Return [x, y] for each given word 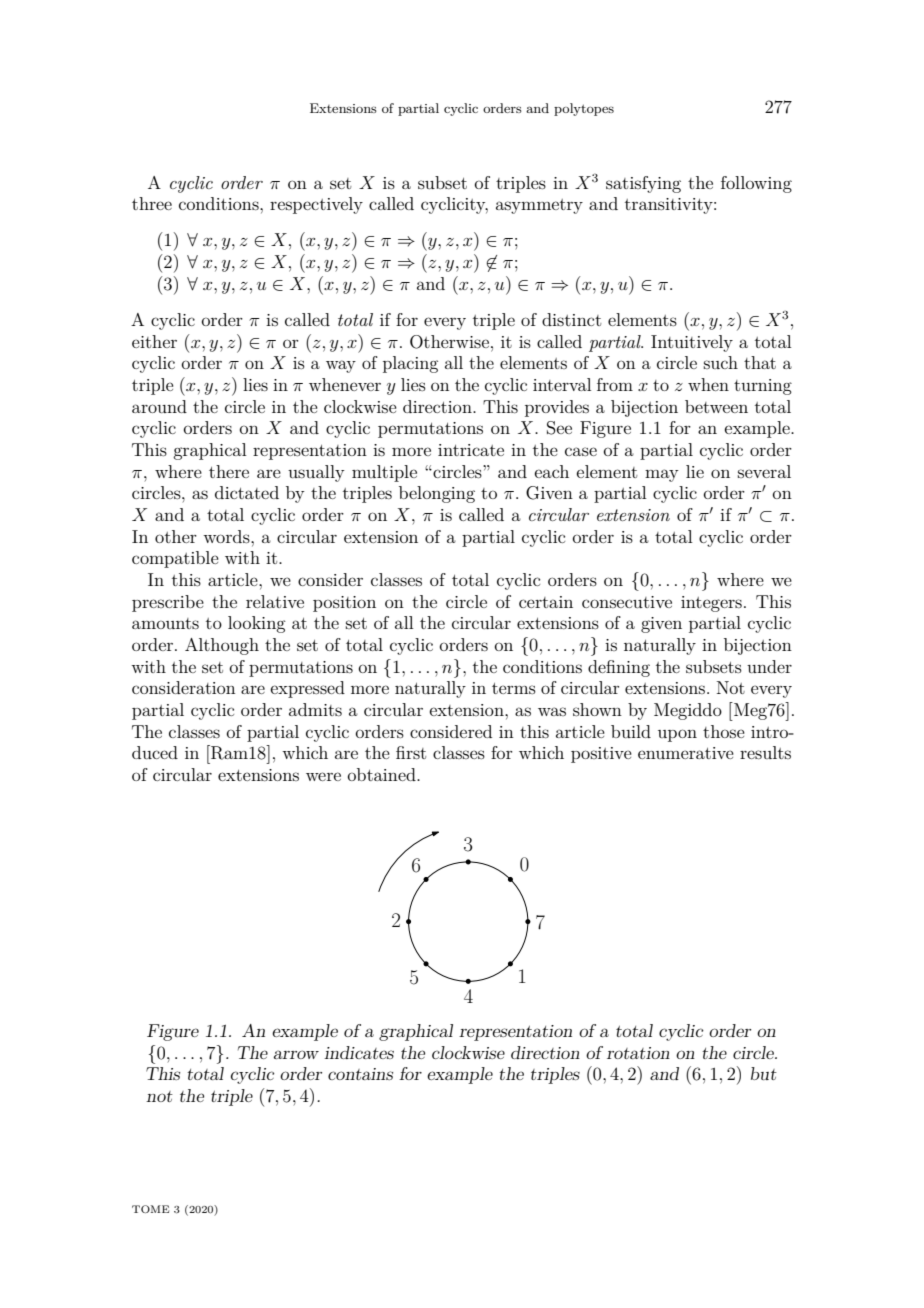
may [662, 475]
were [323, 776]
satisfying [643, 184]
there [229, 471]
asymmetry [539, 206]
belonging [437, 494]
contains [360, 1074]
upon [677, 735]
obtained [383, 774]
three [152, 203]
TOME [150, 1209]
